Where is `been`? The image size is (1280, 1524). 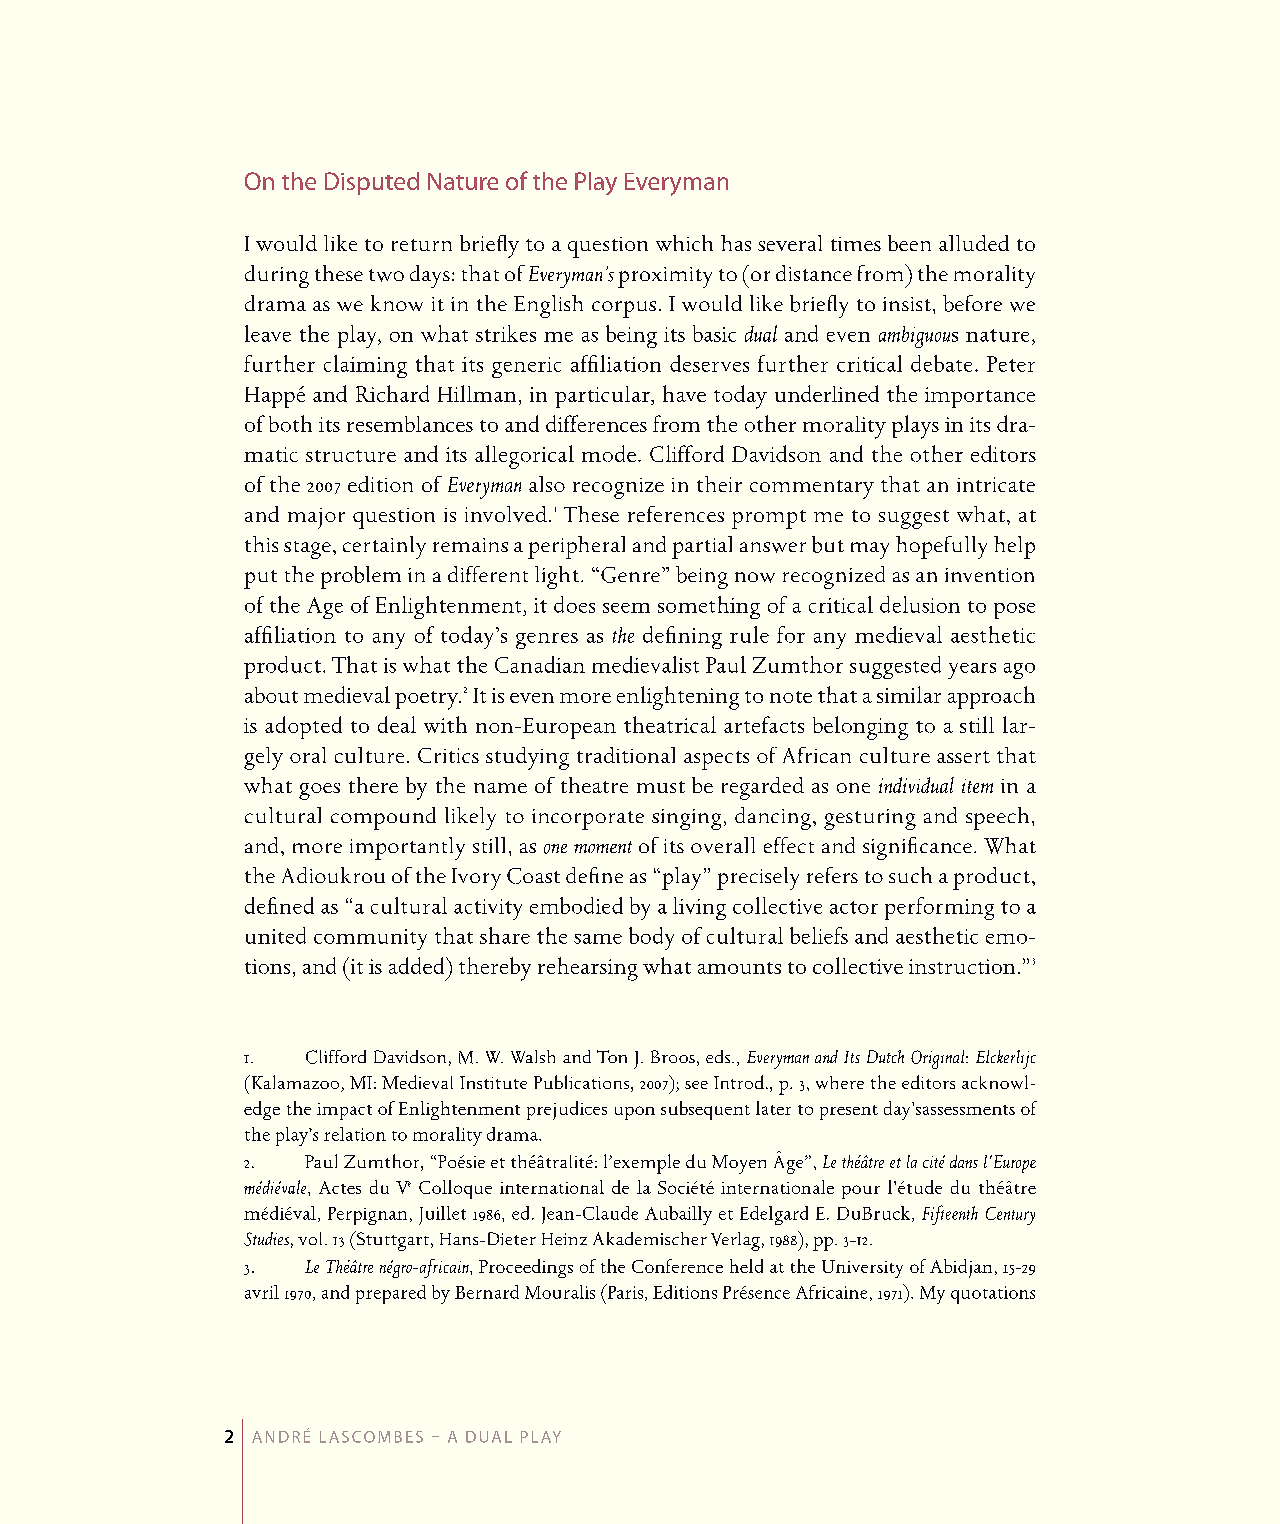 been is located at coordinates (909, 243).
